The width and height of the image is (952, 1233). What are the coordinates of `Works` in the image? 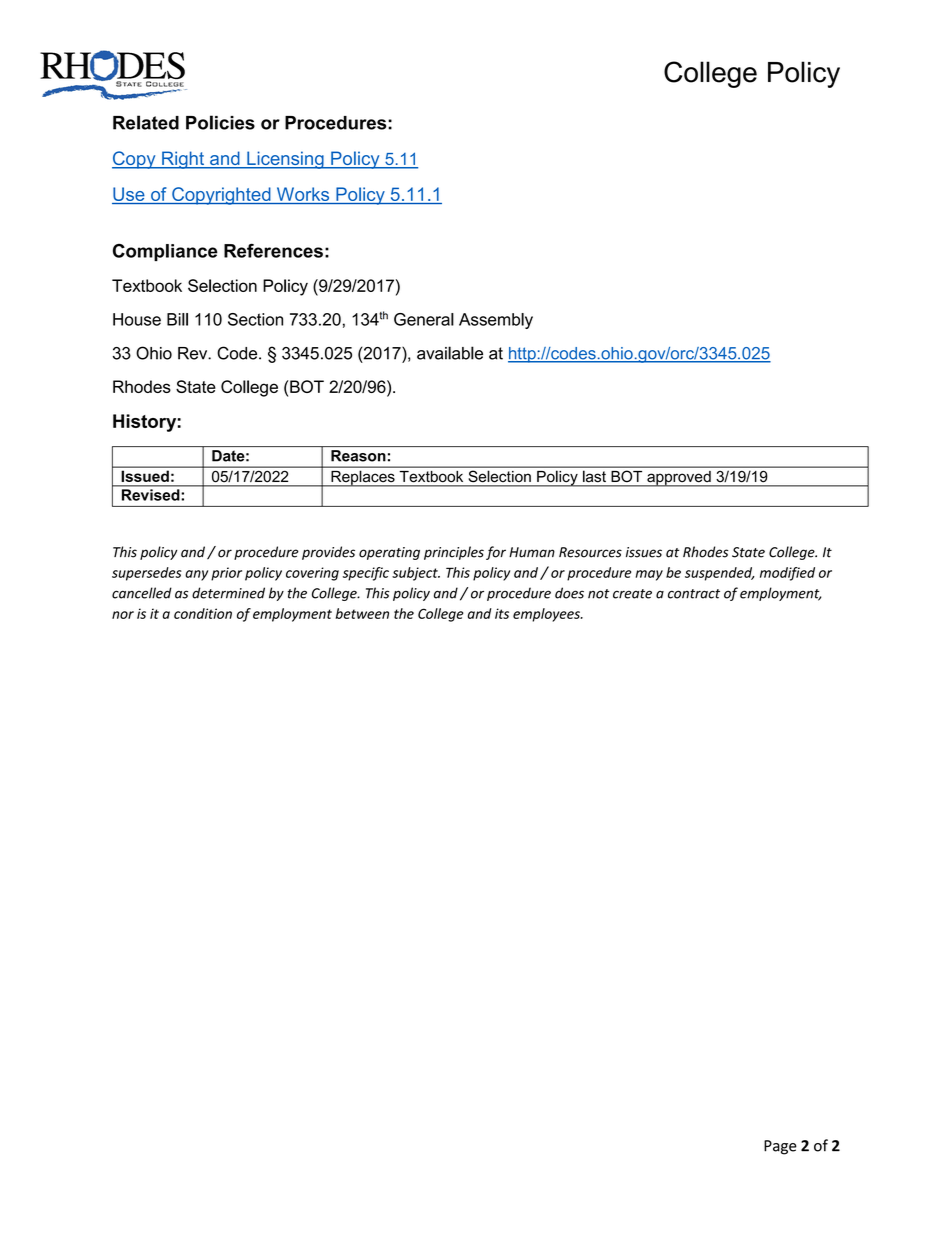 It's located at (303, 195).
